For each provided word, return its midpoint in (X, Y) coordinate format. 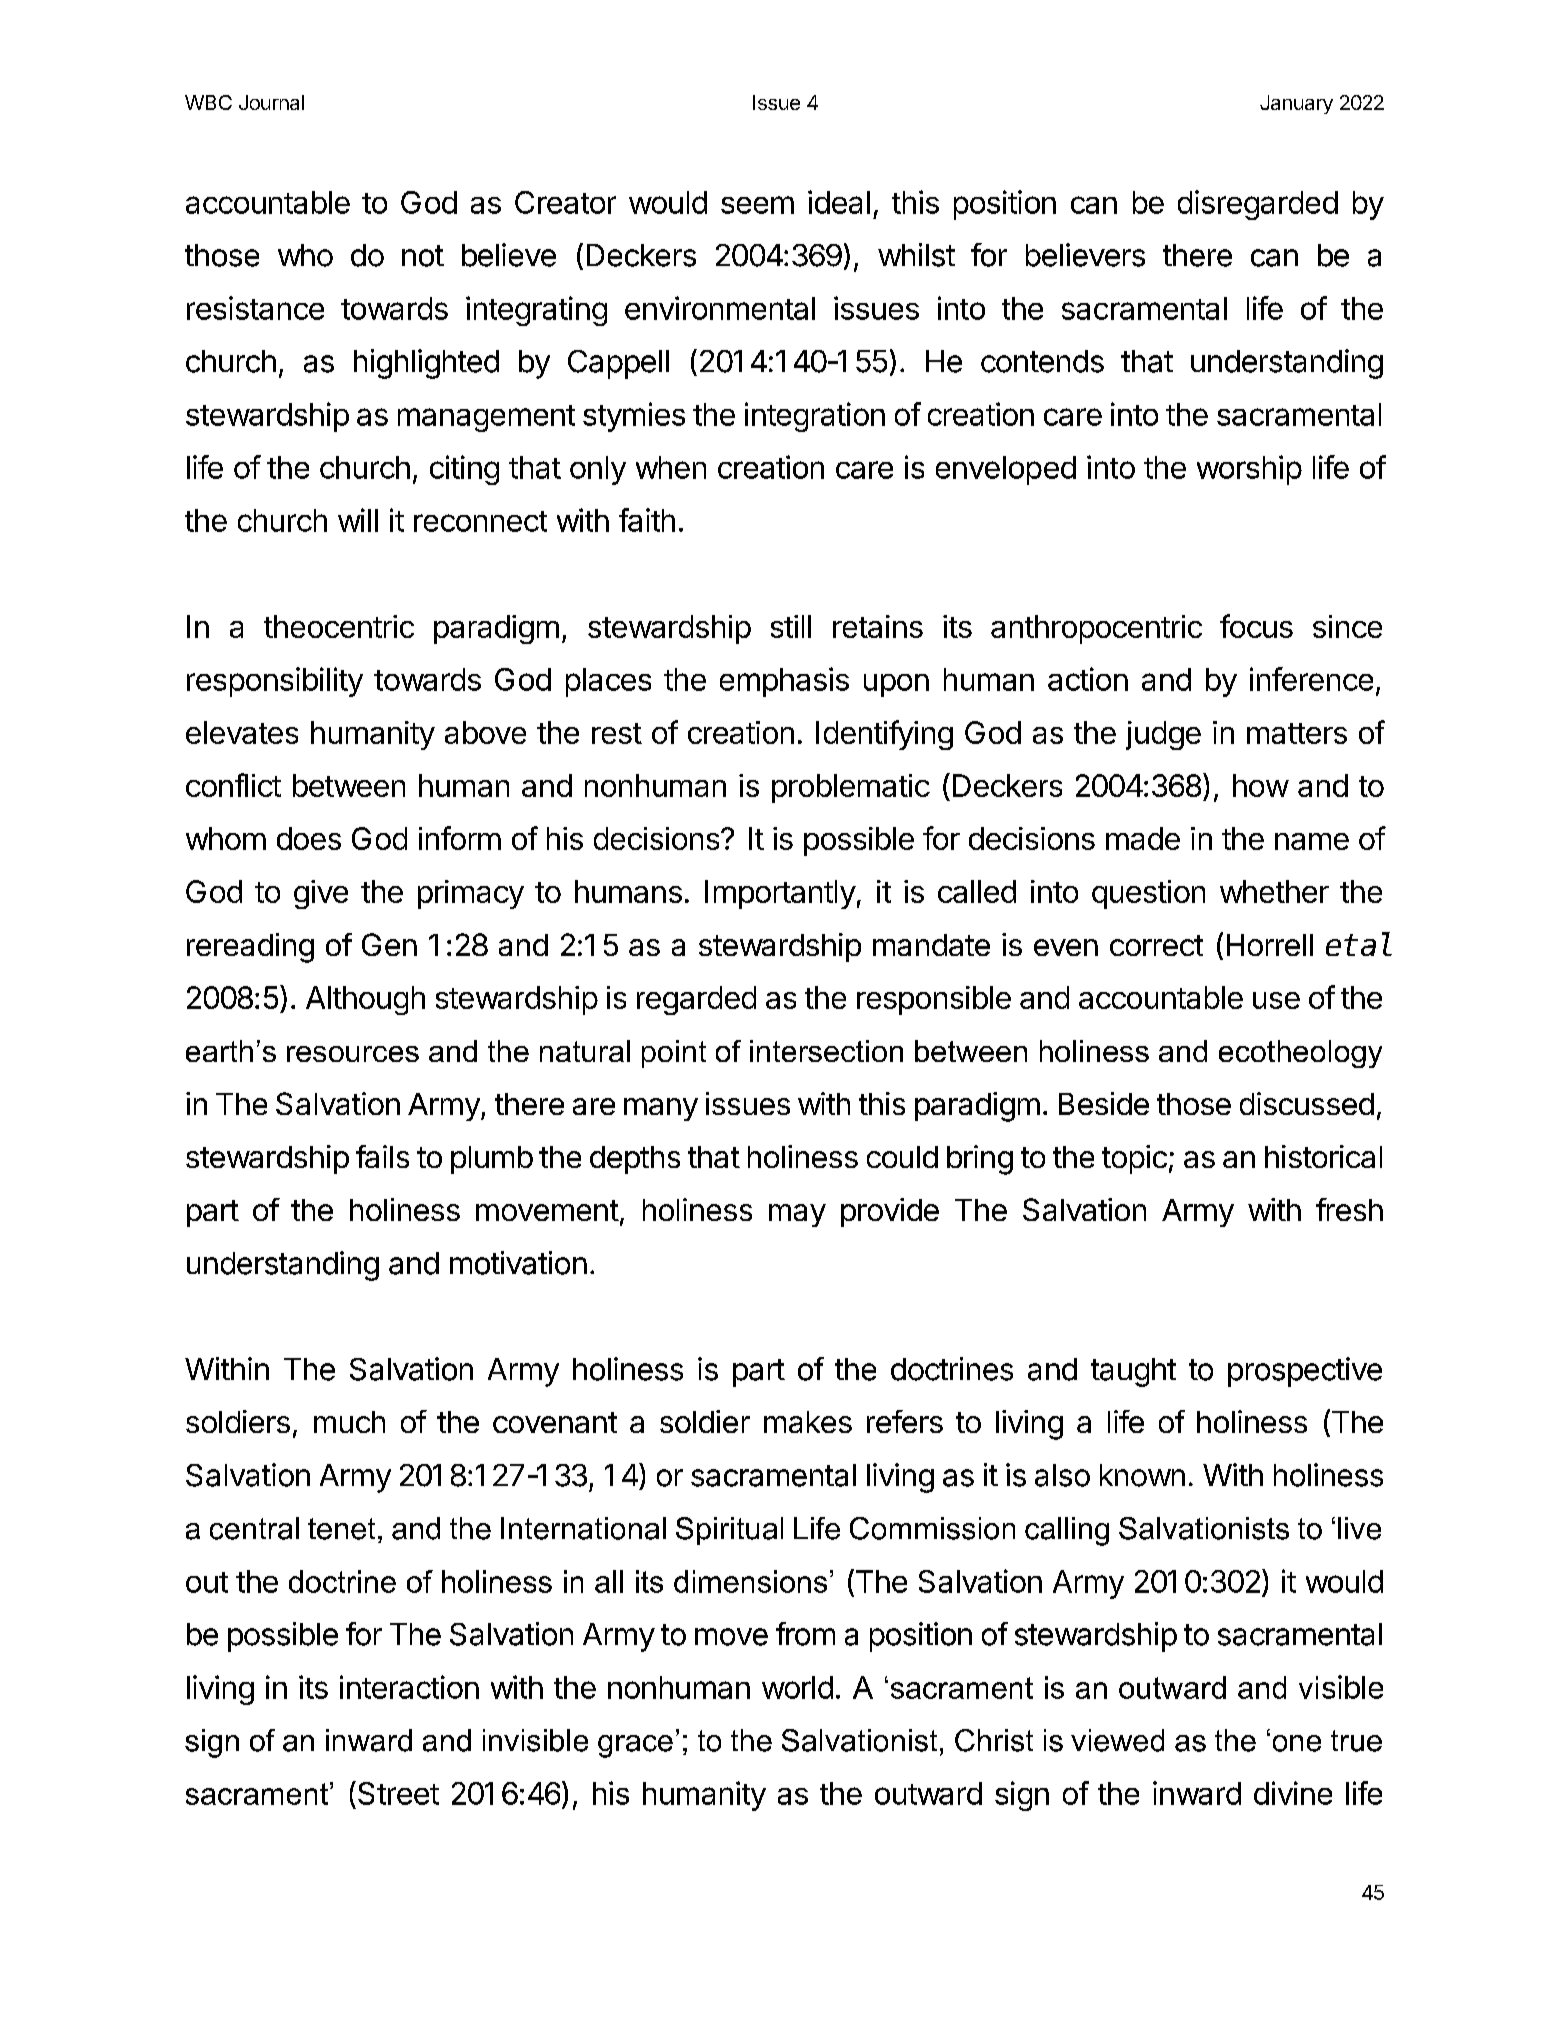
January (1296, 104)
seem (757, 205)
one (1297, 1743)
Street (398, 1793)
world (797, 1687)
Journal (271, 102)
